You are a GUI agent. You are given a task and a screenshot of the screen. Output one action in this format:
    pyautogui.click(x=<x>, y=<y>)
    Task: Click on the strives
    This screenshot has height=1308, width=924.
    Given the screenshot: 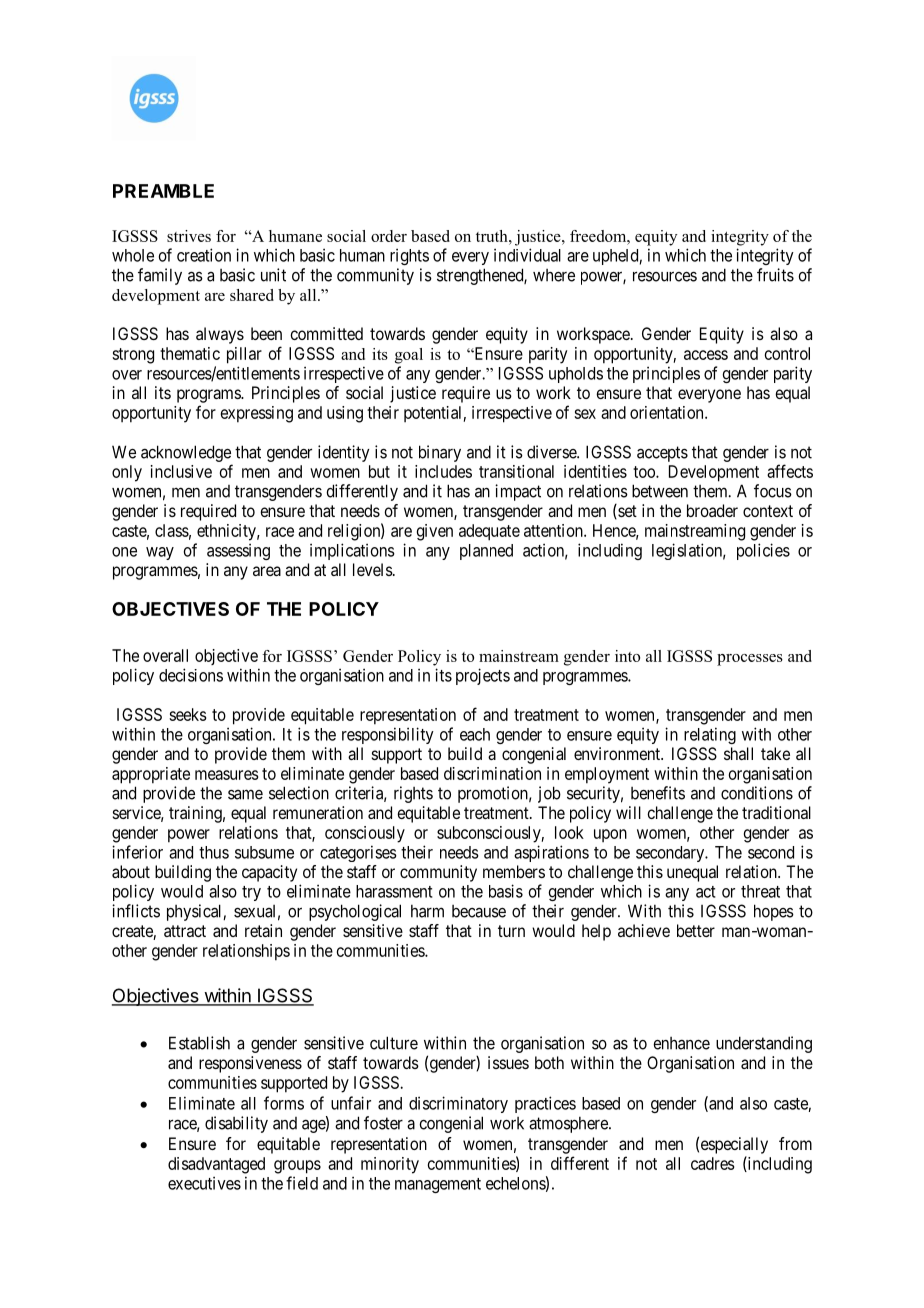 What is the action you would take?
    pyautogui.click(x=189, y=236)
